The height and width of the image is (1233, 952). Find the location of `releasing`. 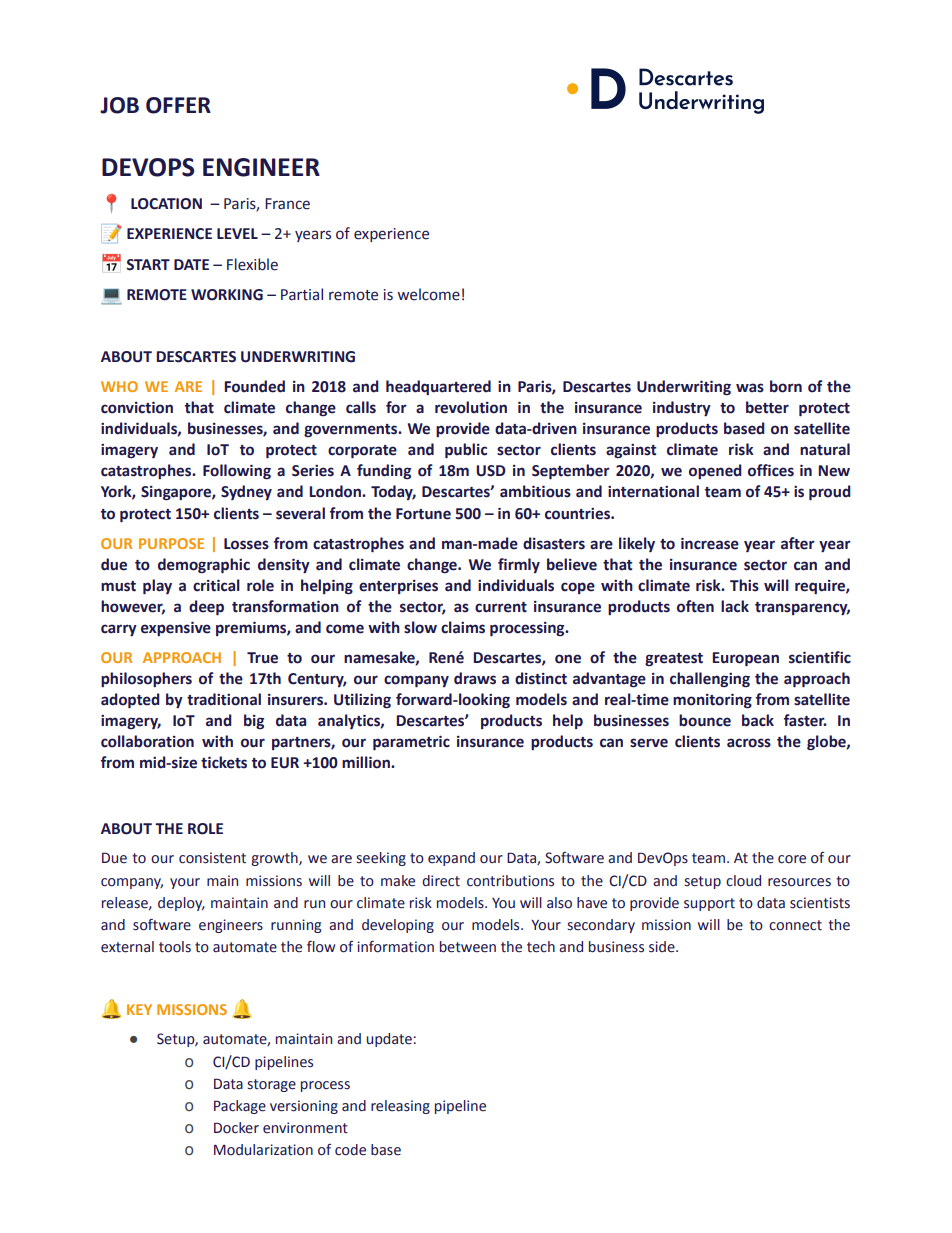

releasing is located at coordinates (400, 1107).
